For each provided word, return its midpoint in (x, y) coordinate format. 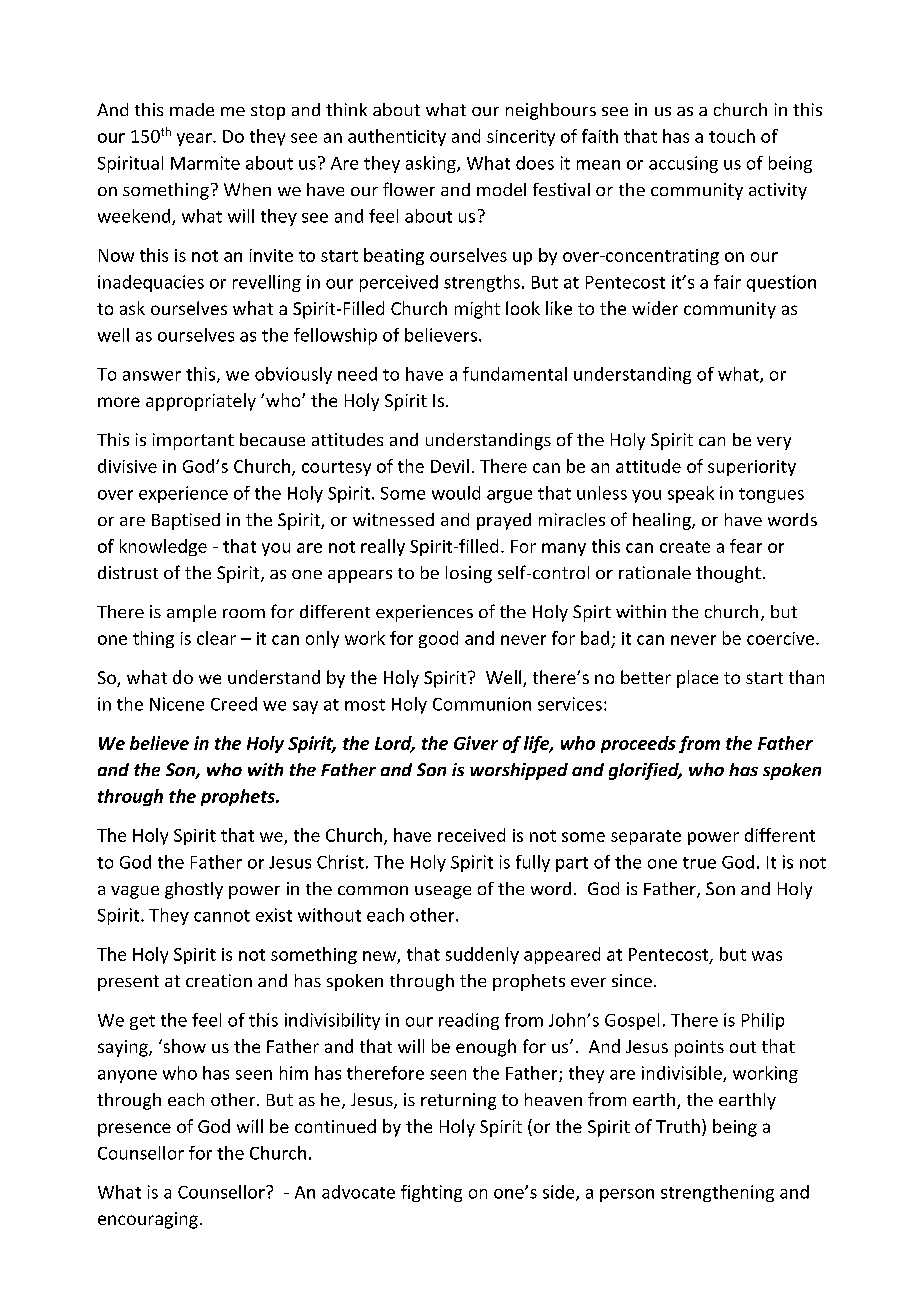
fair (727, 282)
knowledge (163, 547)
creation (219, 980)
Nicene (177, 704)
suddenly (482, 955)
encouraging (148, 1220)
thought (728, 574)
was (767, 956)
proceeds (638, 744)
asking (432, 164)
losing (469, 574)
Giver (476, 743)
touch (732, 136)
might (477, 310)
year (195, 139)
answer (152, 376)
